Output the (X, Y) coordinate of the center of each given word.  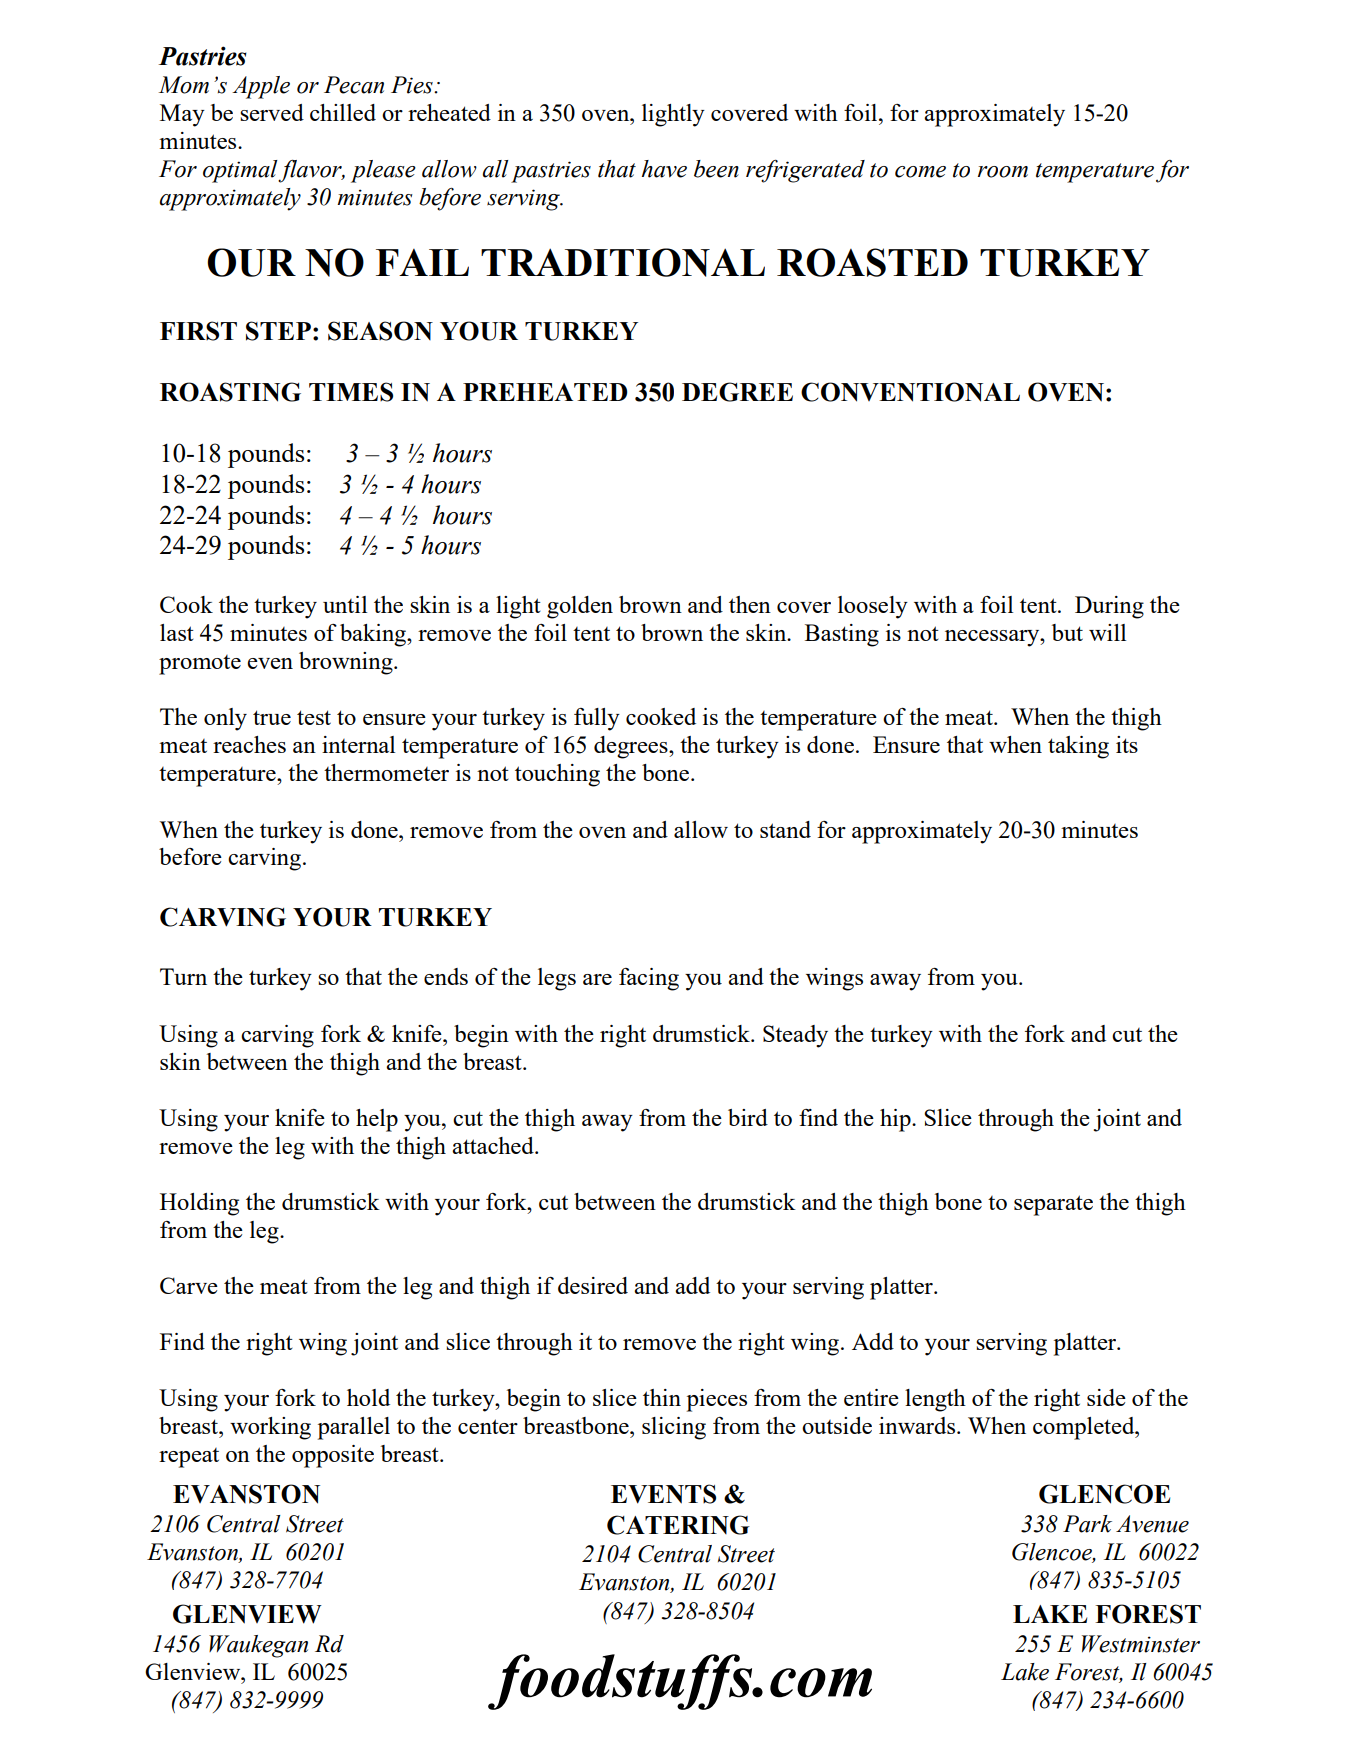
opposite (333, 1456)
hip (896, 1120)
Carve (189, 1285)
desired (593, 1285)
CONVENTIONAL (910, 392)
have (664, 169)
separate (1053, 1205)
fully (597, 719)
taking (1078, 747)
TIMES (351, 392)
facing (649, 979)
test (314, 717)
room (1003, 172)
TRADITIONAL (623, 262)
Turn (183, 976)
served (272, 112)
